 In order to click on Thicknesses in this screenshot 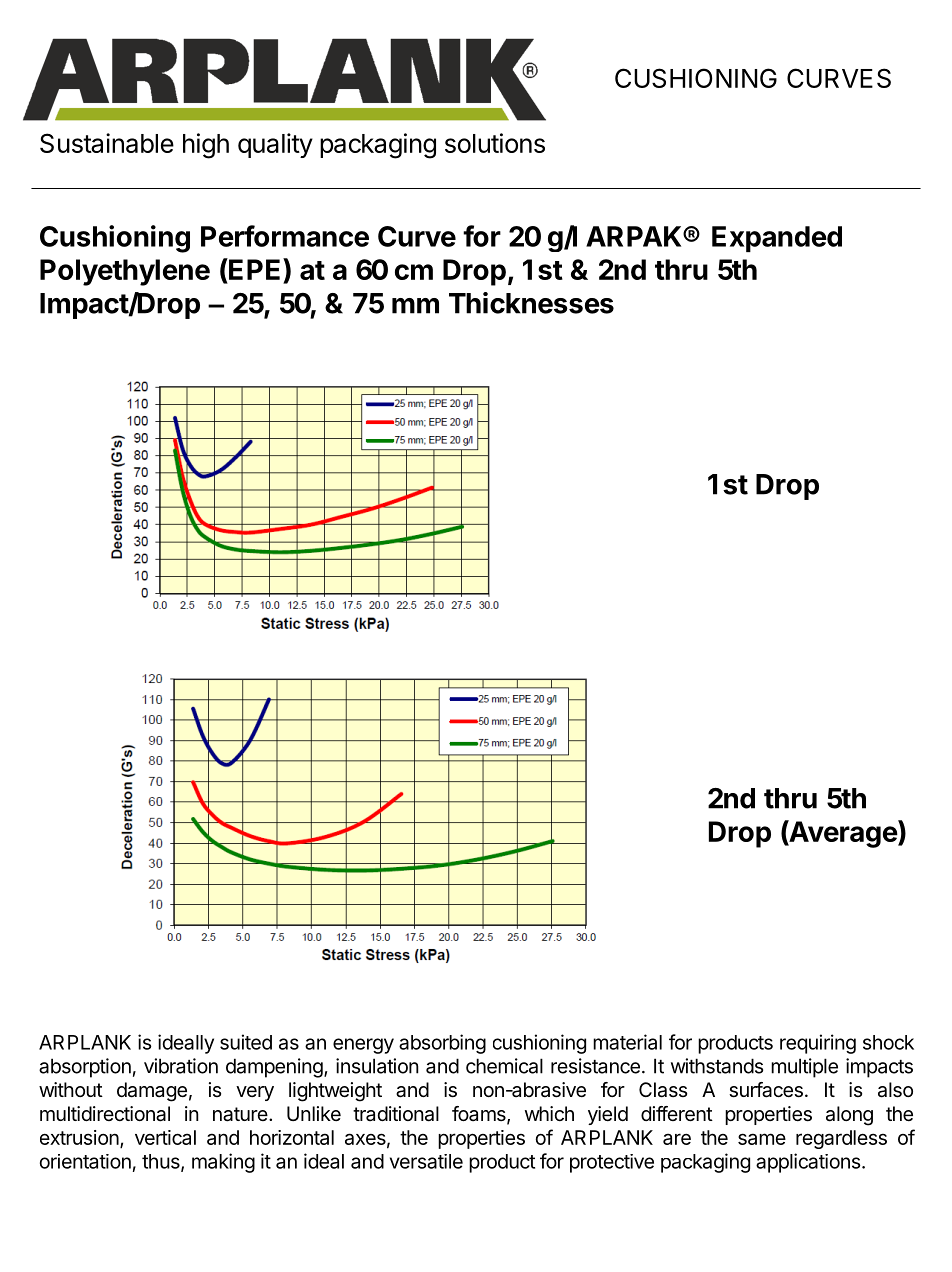, I will do `click(531, 303)`.
